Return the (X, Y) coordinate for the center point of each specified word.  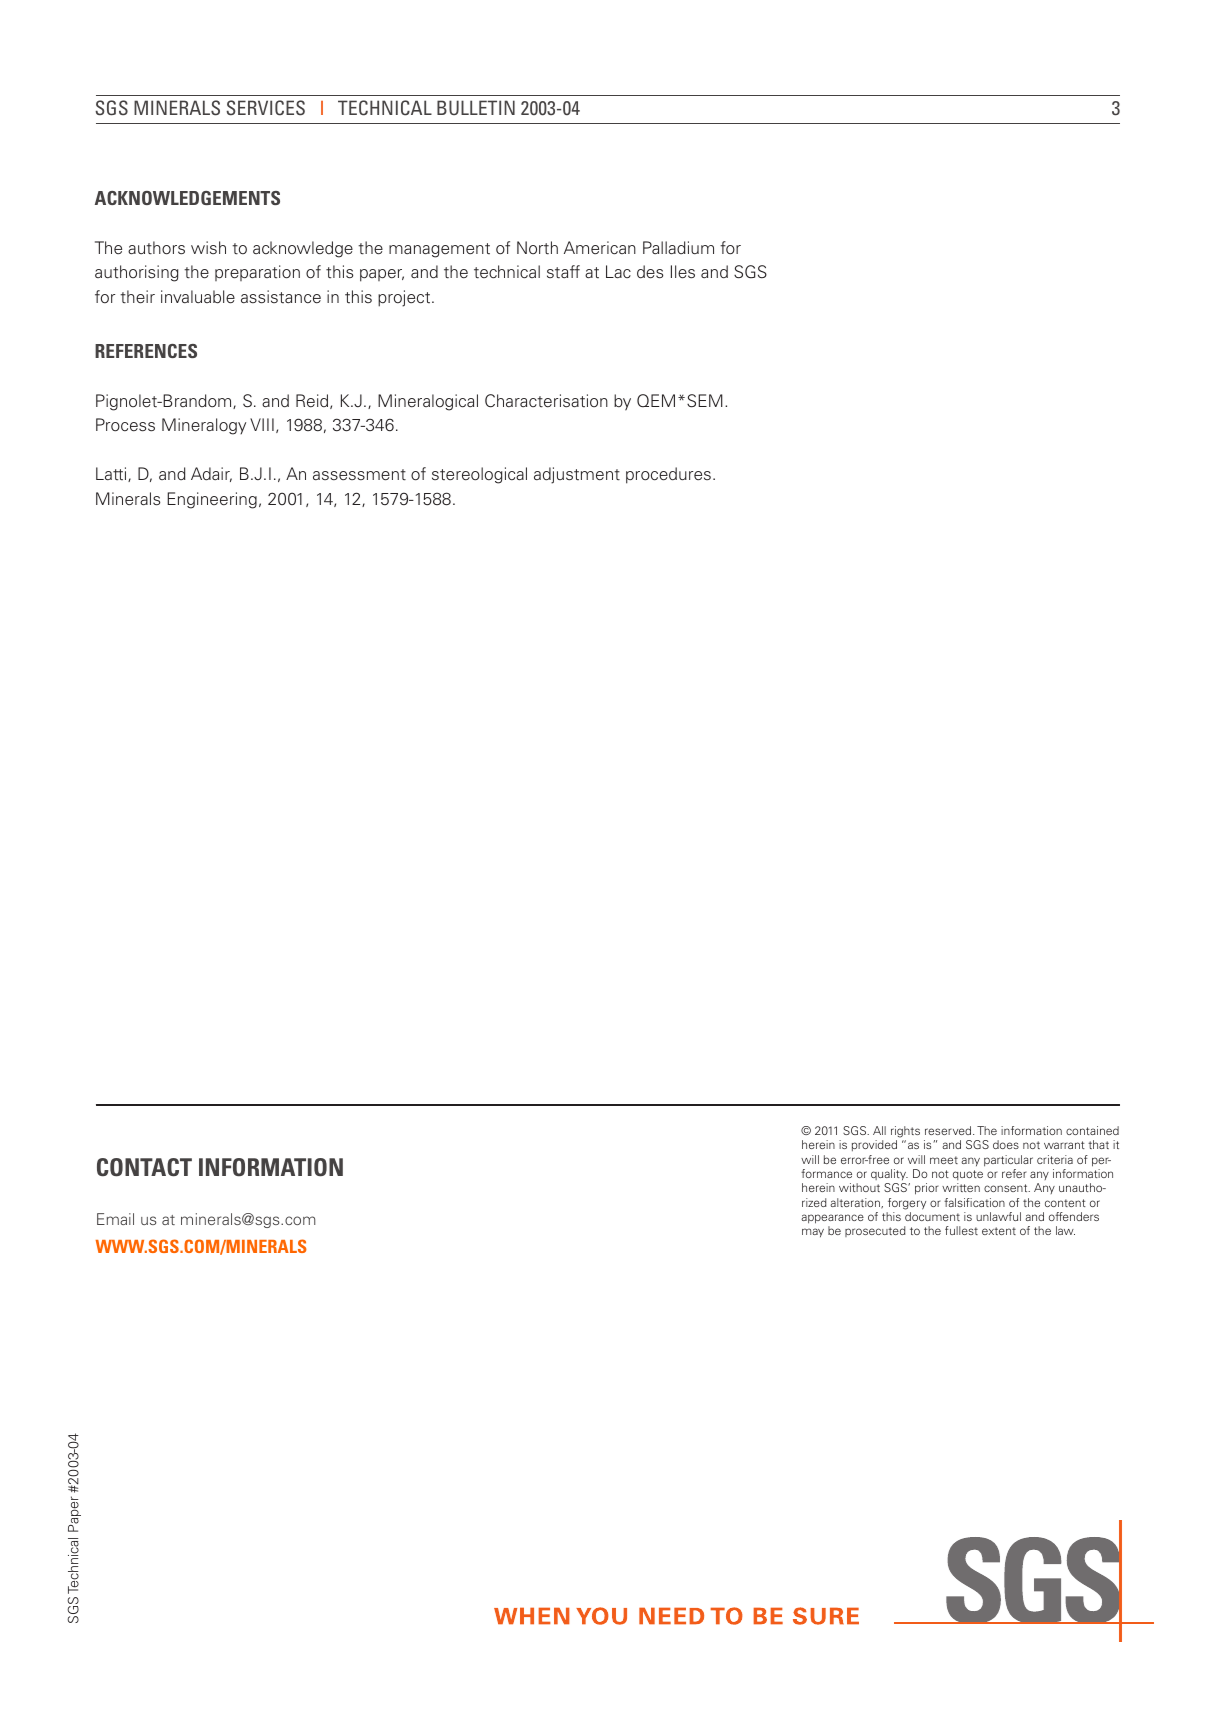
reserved (949, 1130)
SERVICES (265, 108)
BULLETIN (476, 107)
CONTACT (144, 1167)
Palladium (678, 247)
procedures (668, 475)
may (813, 1232)
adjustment (577, 475)
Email (115, 1219)
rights (905, 1132)
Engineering (212, 500)
